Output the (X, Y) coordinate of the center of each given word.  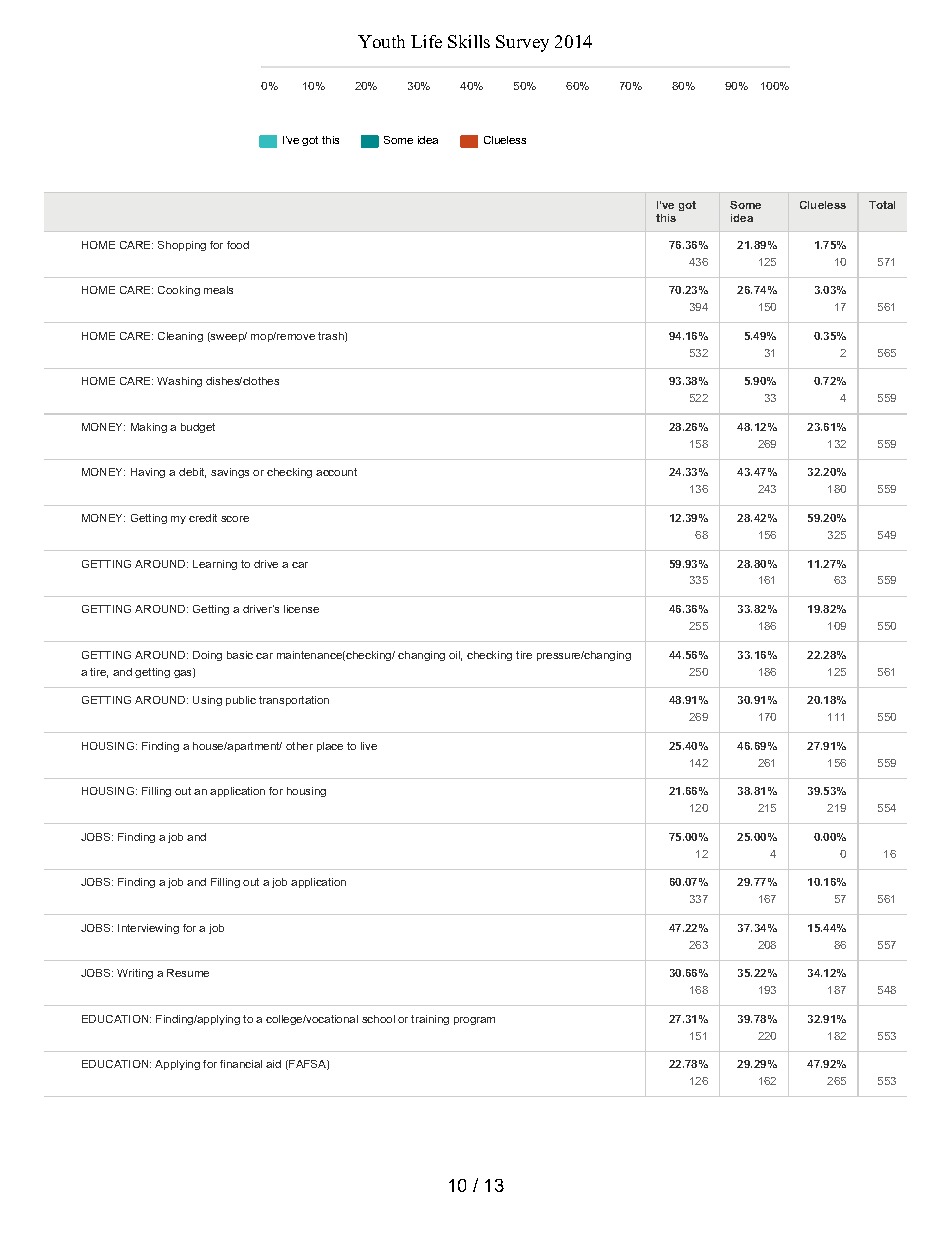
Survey (522, 43)
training (430, 1020)
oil (455, 656)
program (474, 1021)
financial (241, 1064)
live (369, 746)
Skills (469, 41)
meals (218, 290)
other (299, 746)
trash (332, 337)
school (378, 1019)
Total (882, 205)
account (336, 472)
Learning (215, 565)
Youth (381, 41)
